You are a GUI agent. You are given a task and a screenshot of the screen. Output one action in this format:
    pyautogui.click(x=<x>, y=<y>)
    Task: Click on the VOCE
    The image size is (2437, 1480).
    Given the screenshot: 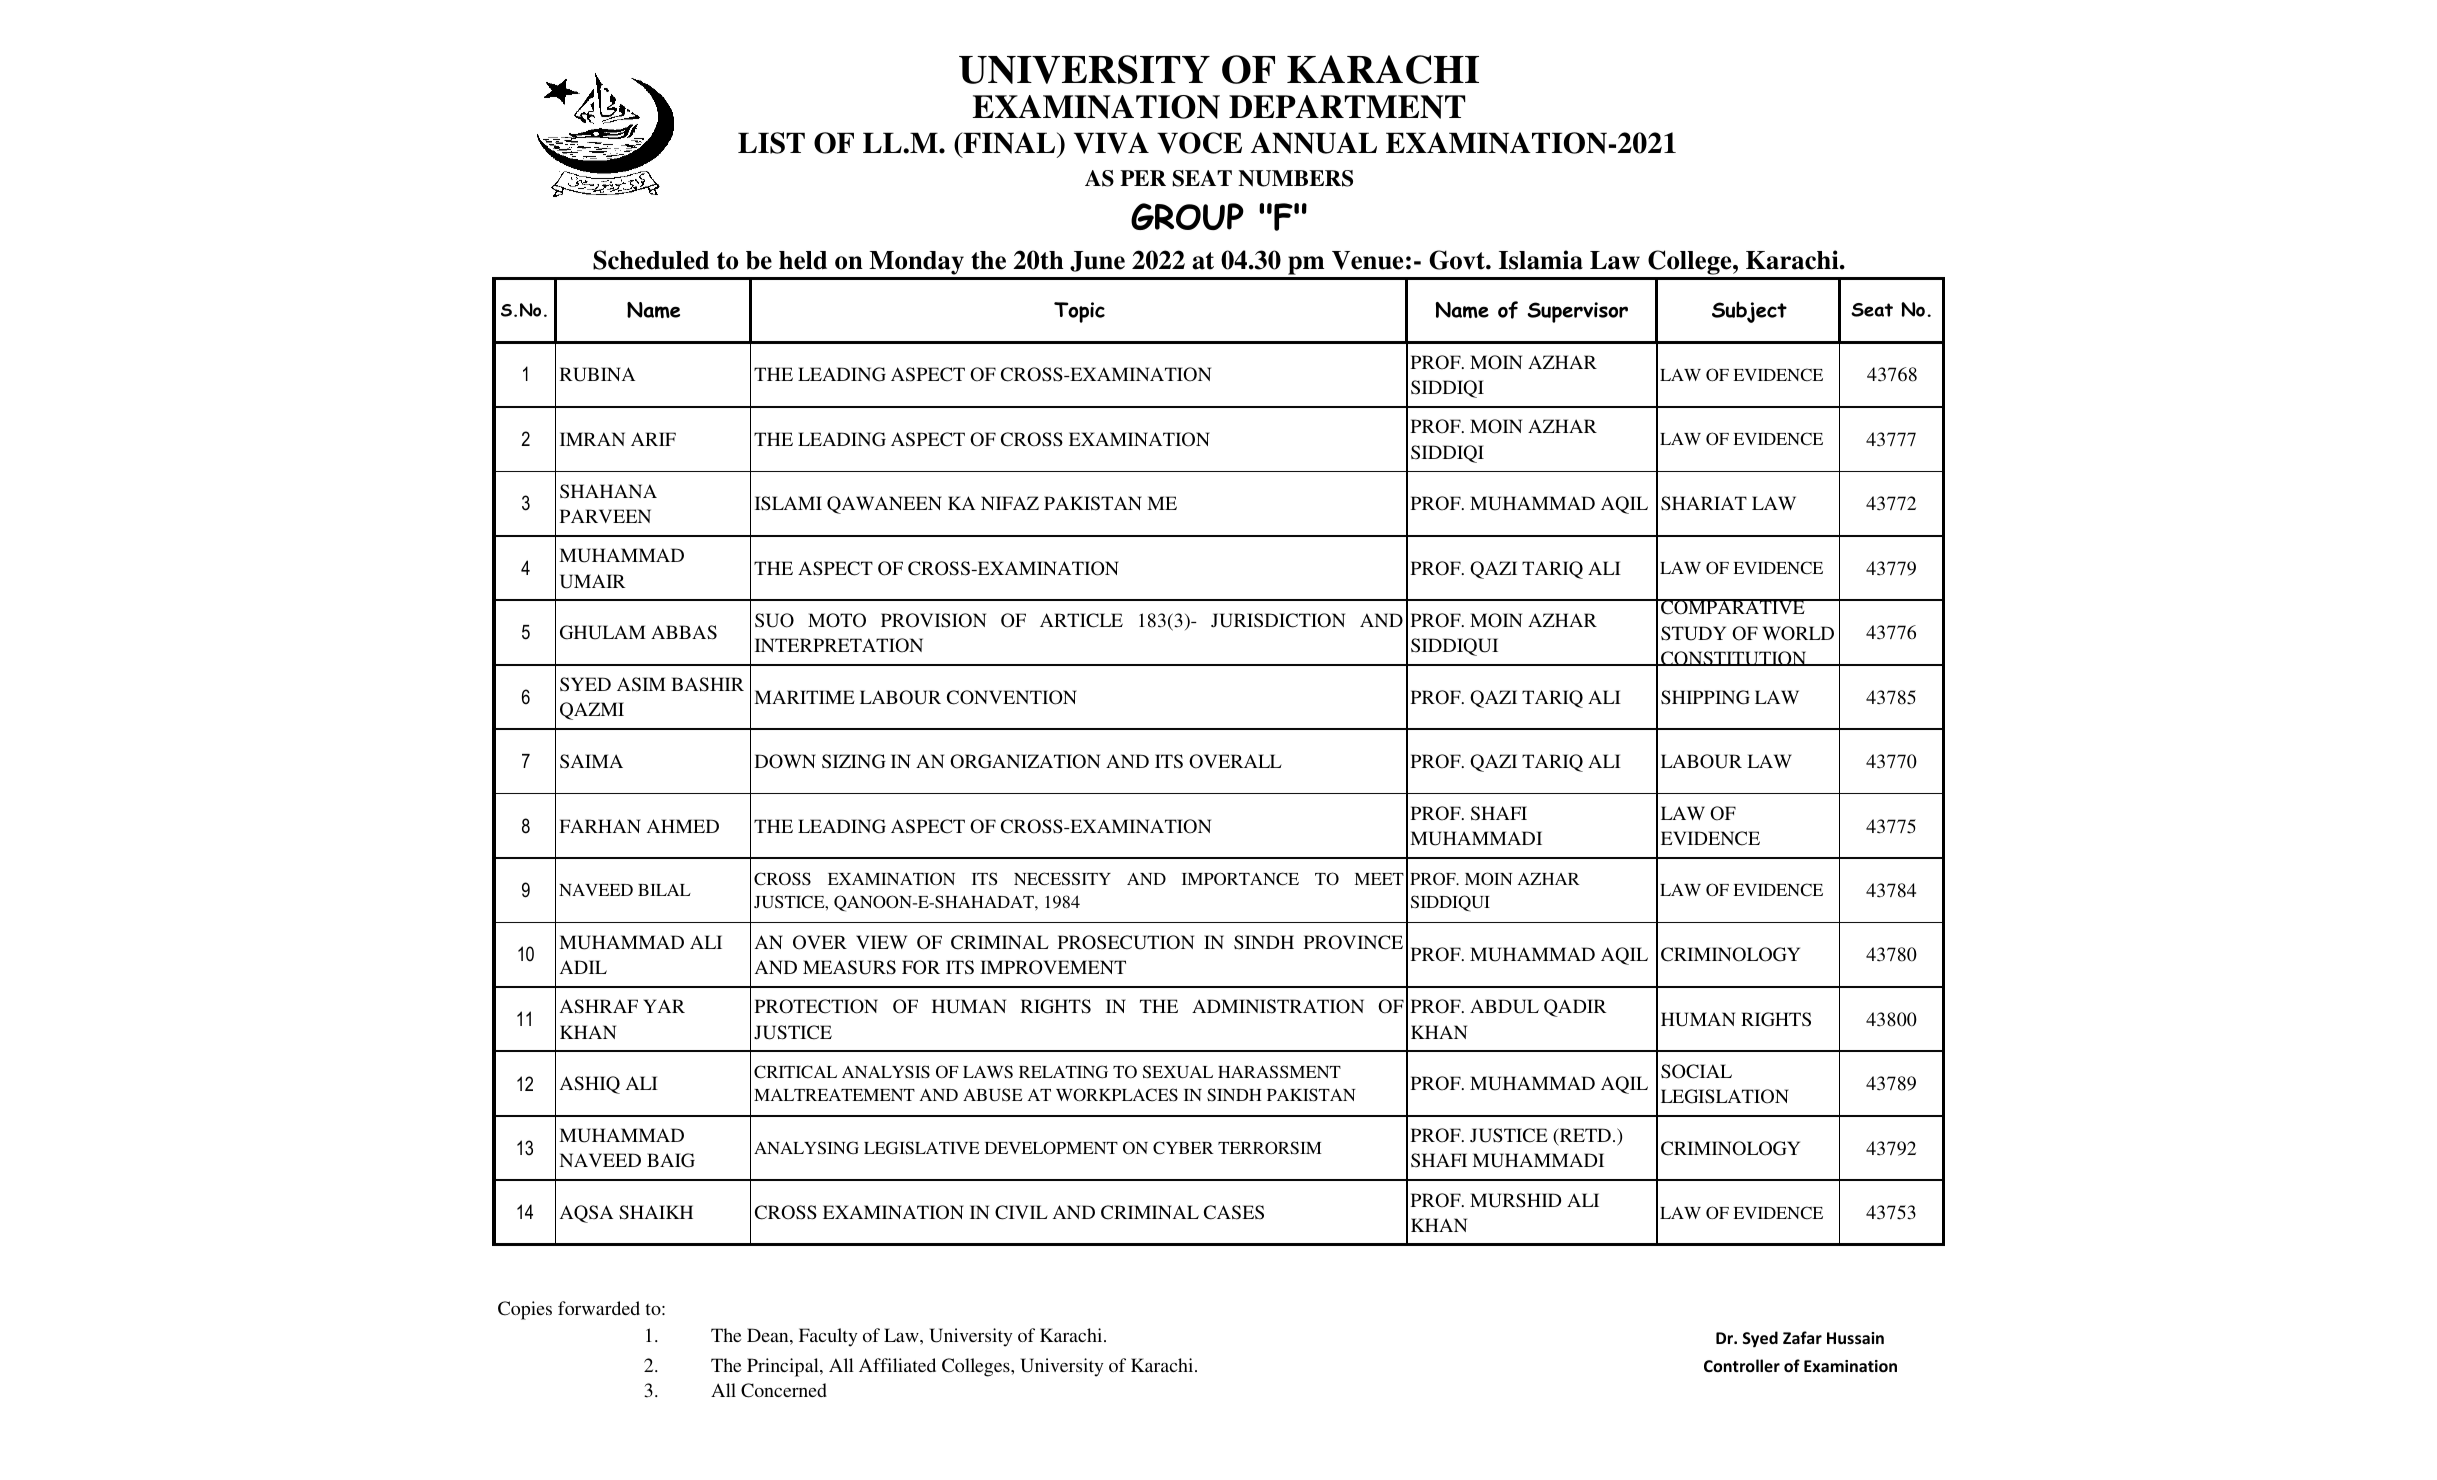 What is the action you would take?
    pyautogui.click(x=1199, y=143)
